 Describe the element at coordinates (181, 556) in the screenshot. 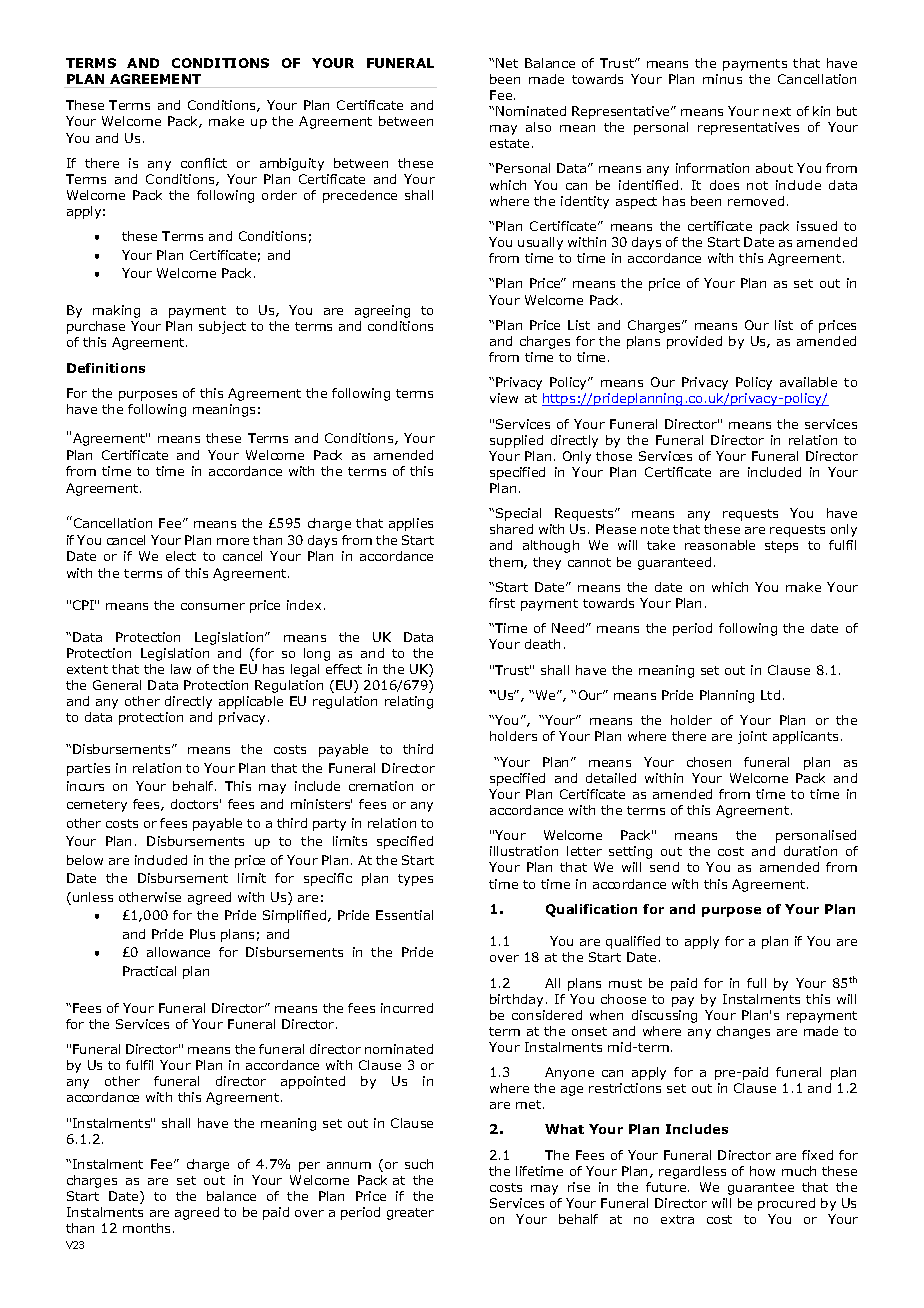

I see `elect` at that location.
